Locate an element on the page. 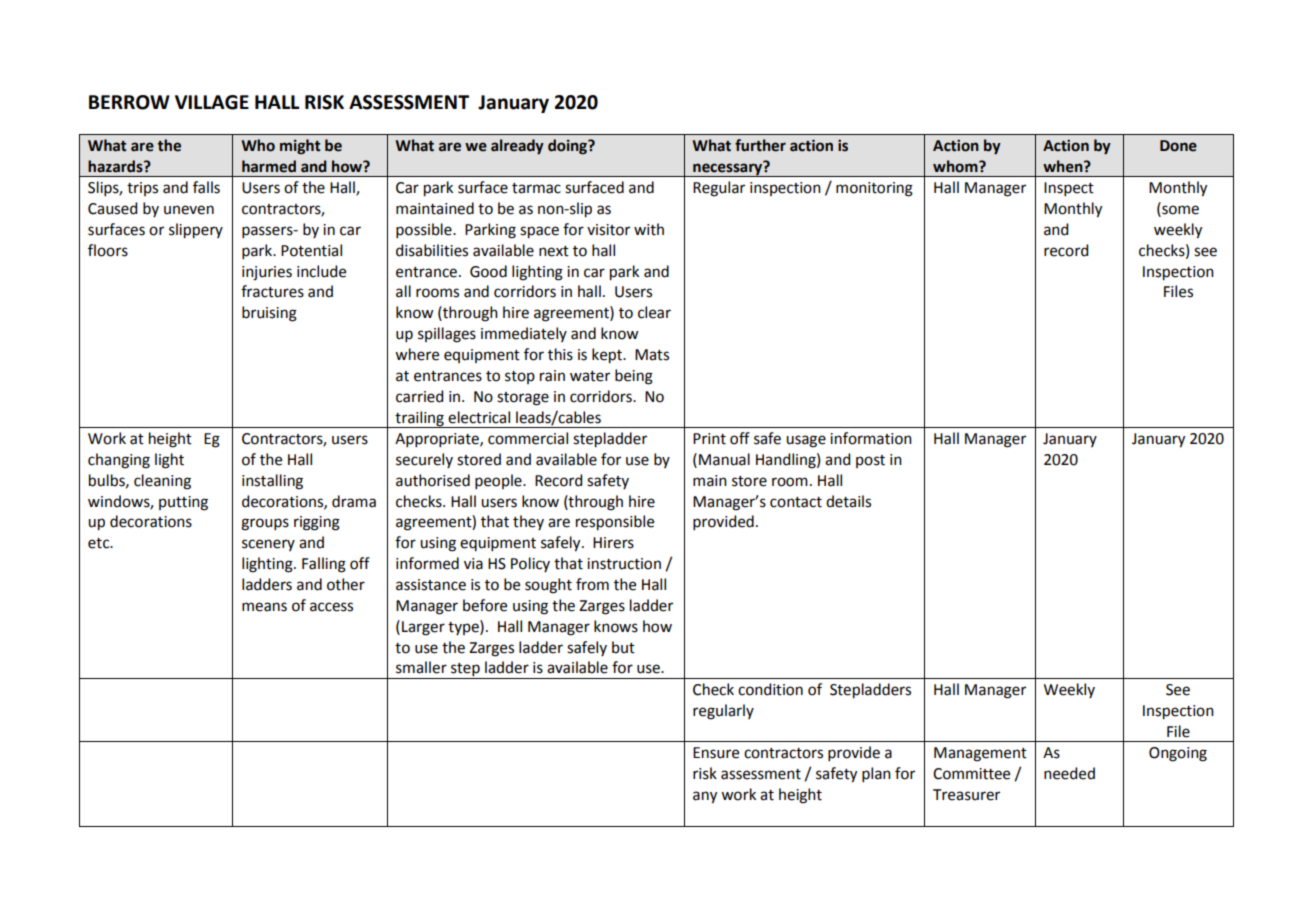 Image resolution: width=1308 pixels, height=924 pixels. doing is located at coordinates (568, 147).
